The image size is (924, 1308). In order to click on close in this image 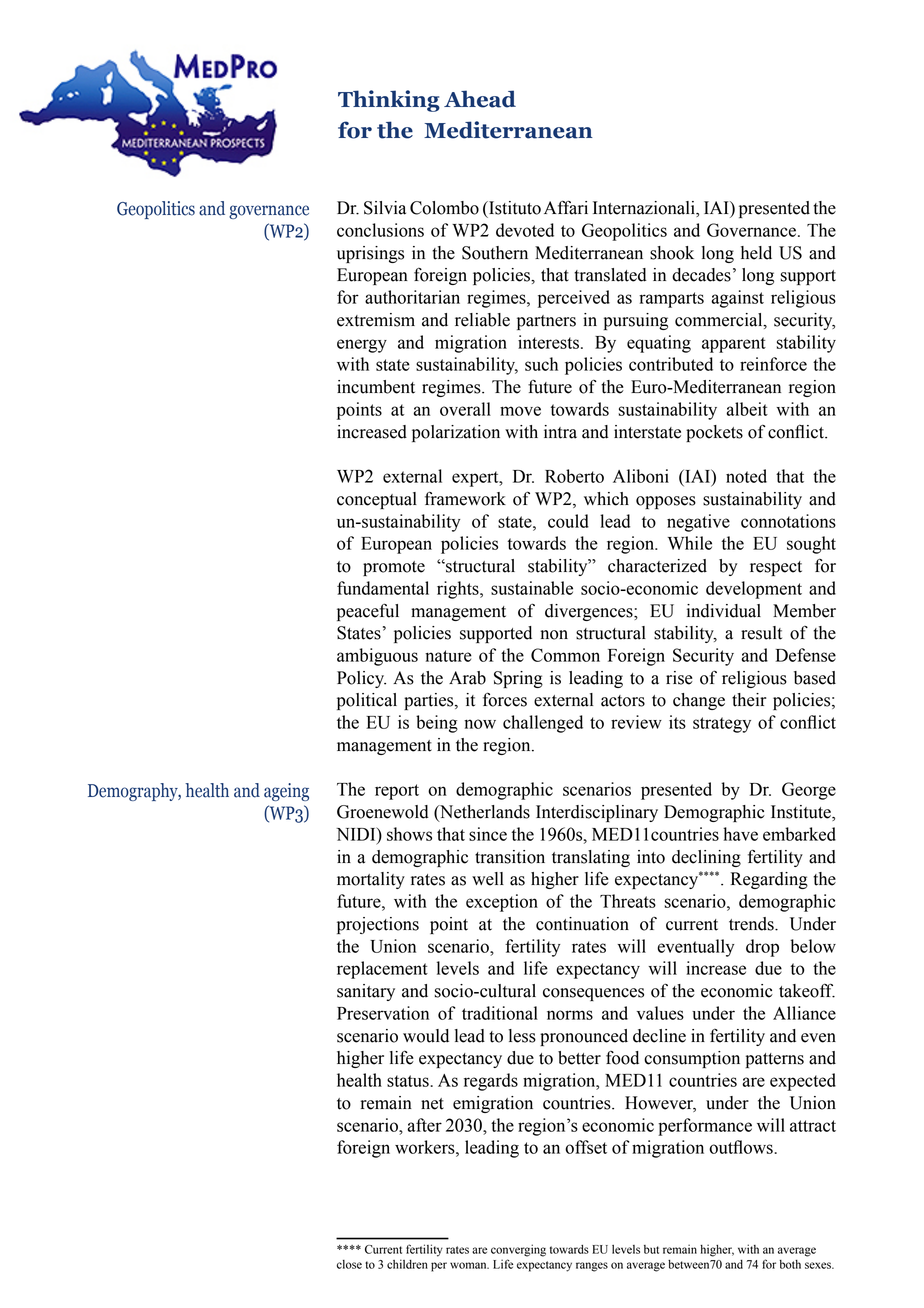, I will do `click(349, 1264)`.
